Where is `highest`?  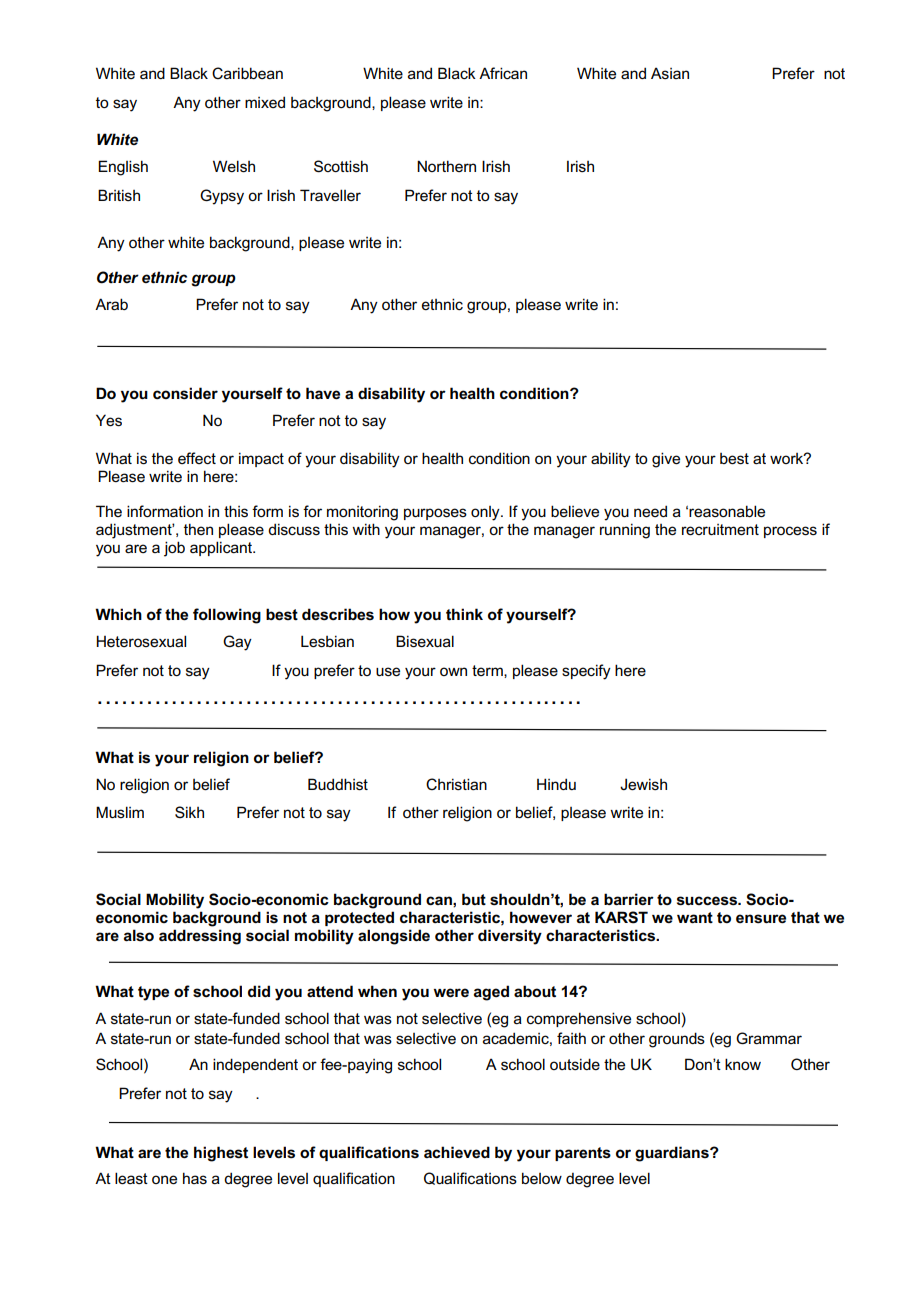 highest is located at coordinates (221, 1154).
